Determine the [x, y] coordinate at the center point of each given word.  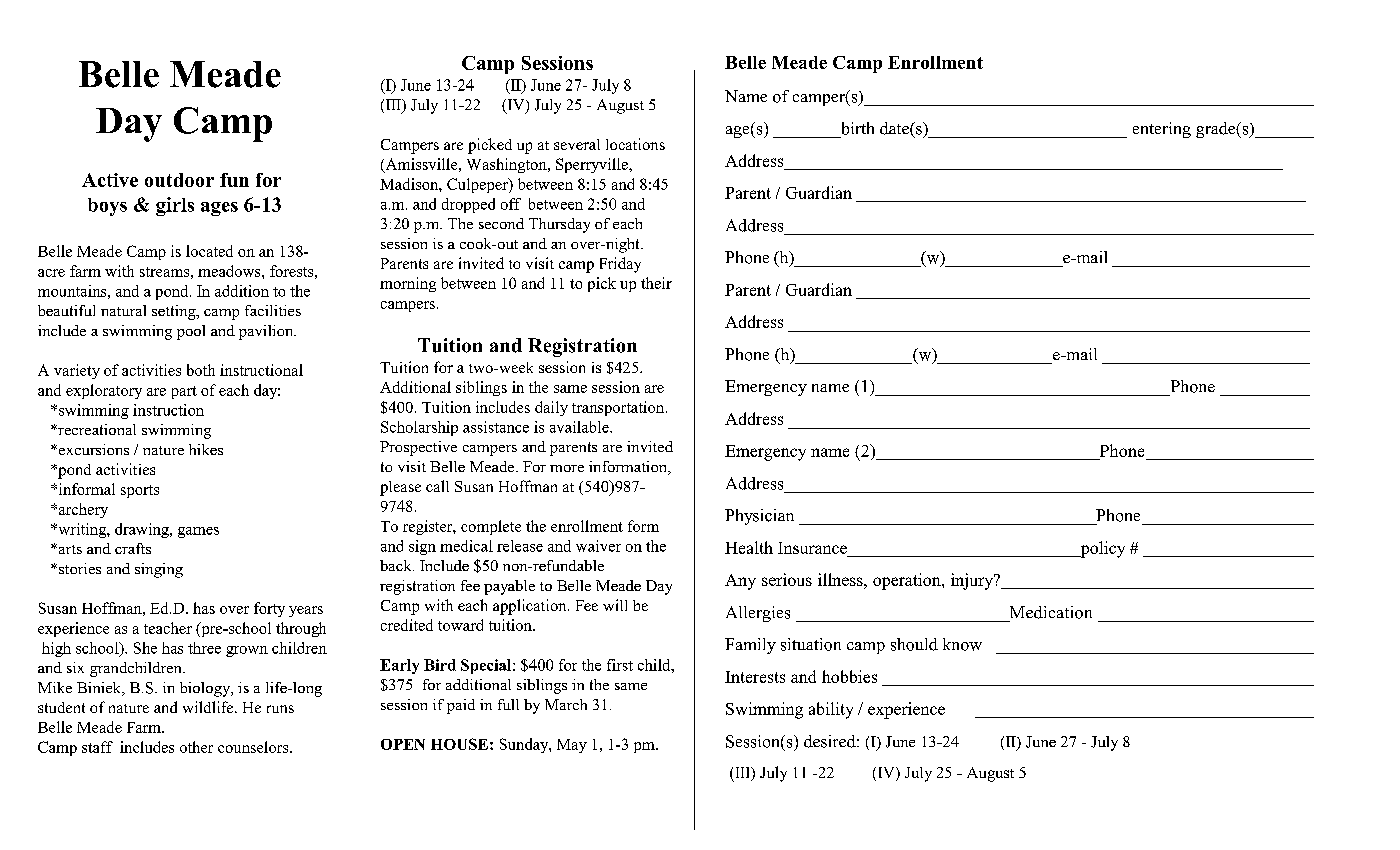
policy [1101, 549]
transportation [619, 408]
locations [635, 144]
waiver [598, 546]
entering [1162, 130]
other [196, 747]
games [198, 532]
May [572, 746]
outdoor [179, 180]
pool [191, 332]
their [656, 283]
